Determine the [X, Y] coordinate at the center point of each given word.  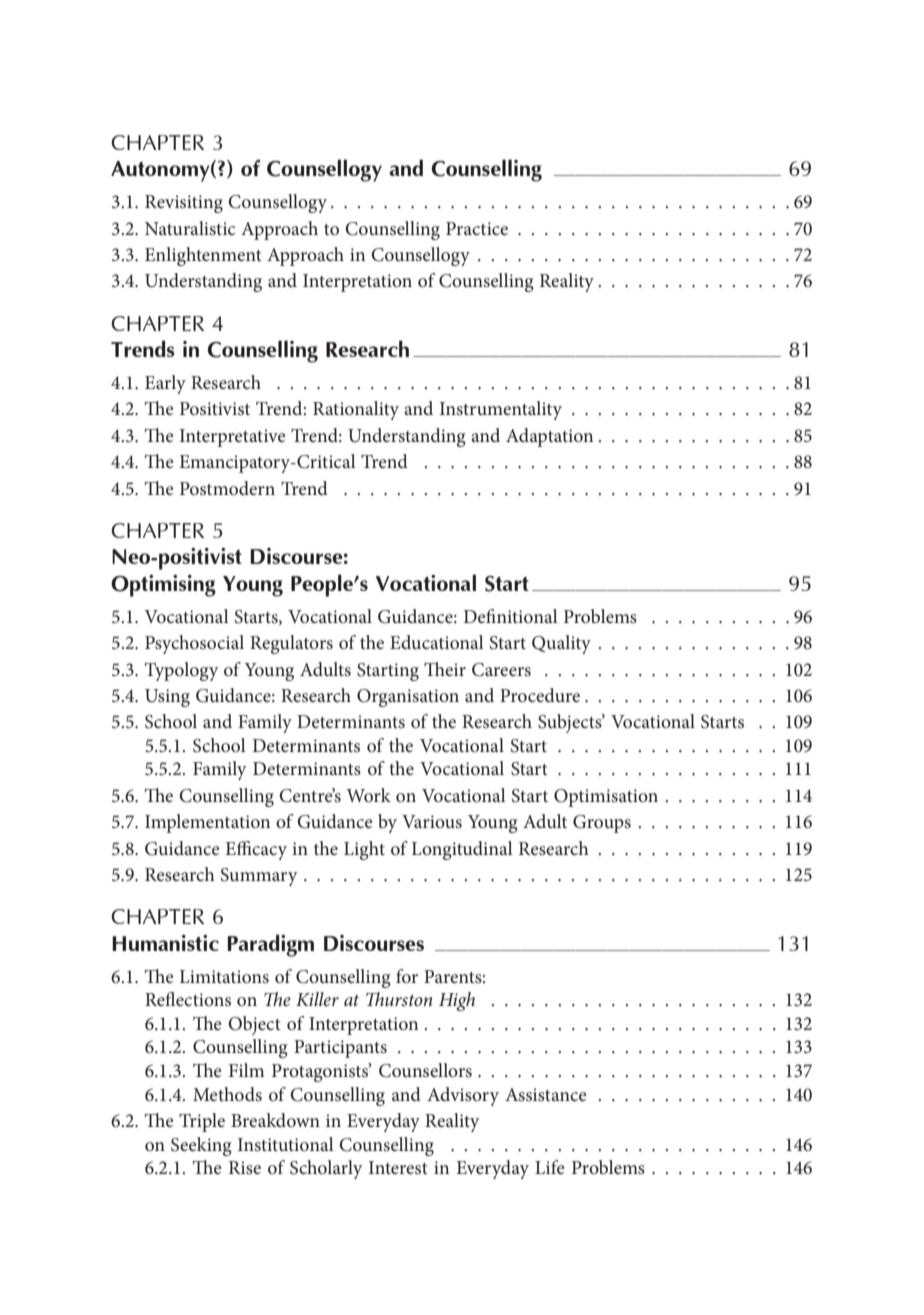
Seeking [201, 1146]
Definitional [510, 616]
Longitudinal [462, 850]
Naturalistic [190, 228]
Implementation [207, 823]
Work [368, 795]
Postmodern [227, 488]
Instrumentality [501, 410]
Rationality [356, 410]
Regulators [291, 644]
